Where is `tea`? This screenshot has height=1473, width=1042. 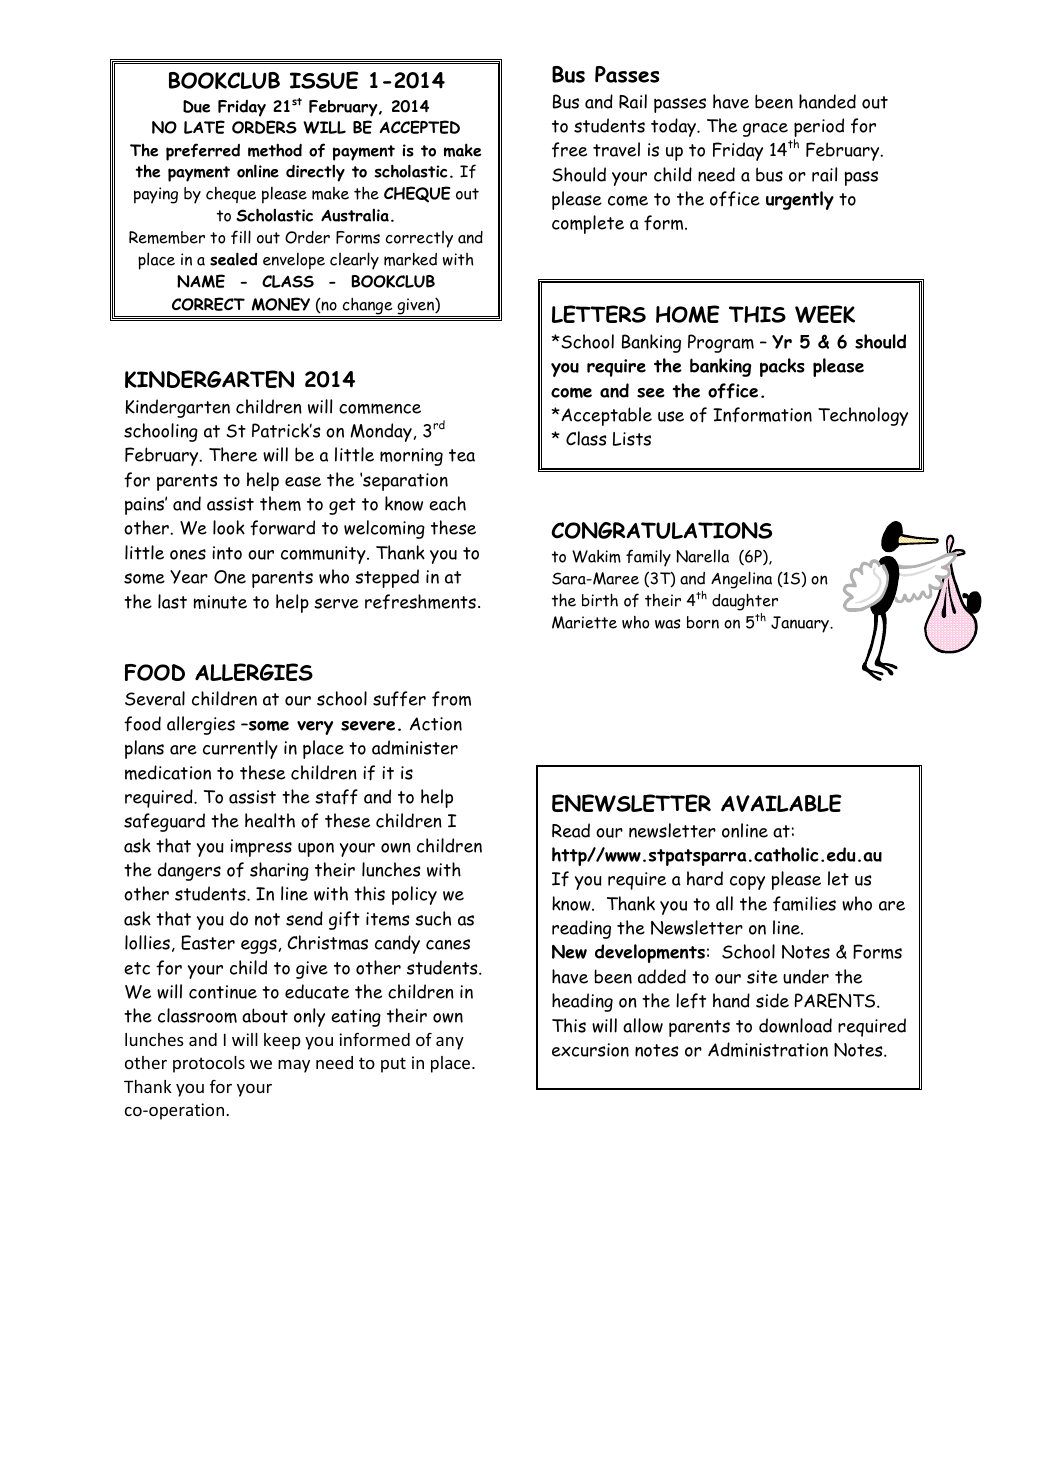 tea is located at coordinates (462, 455).
